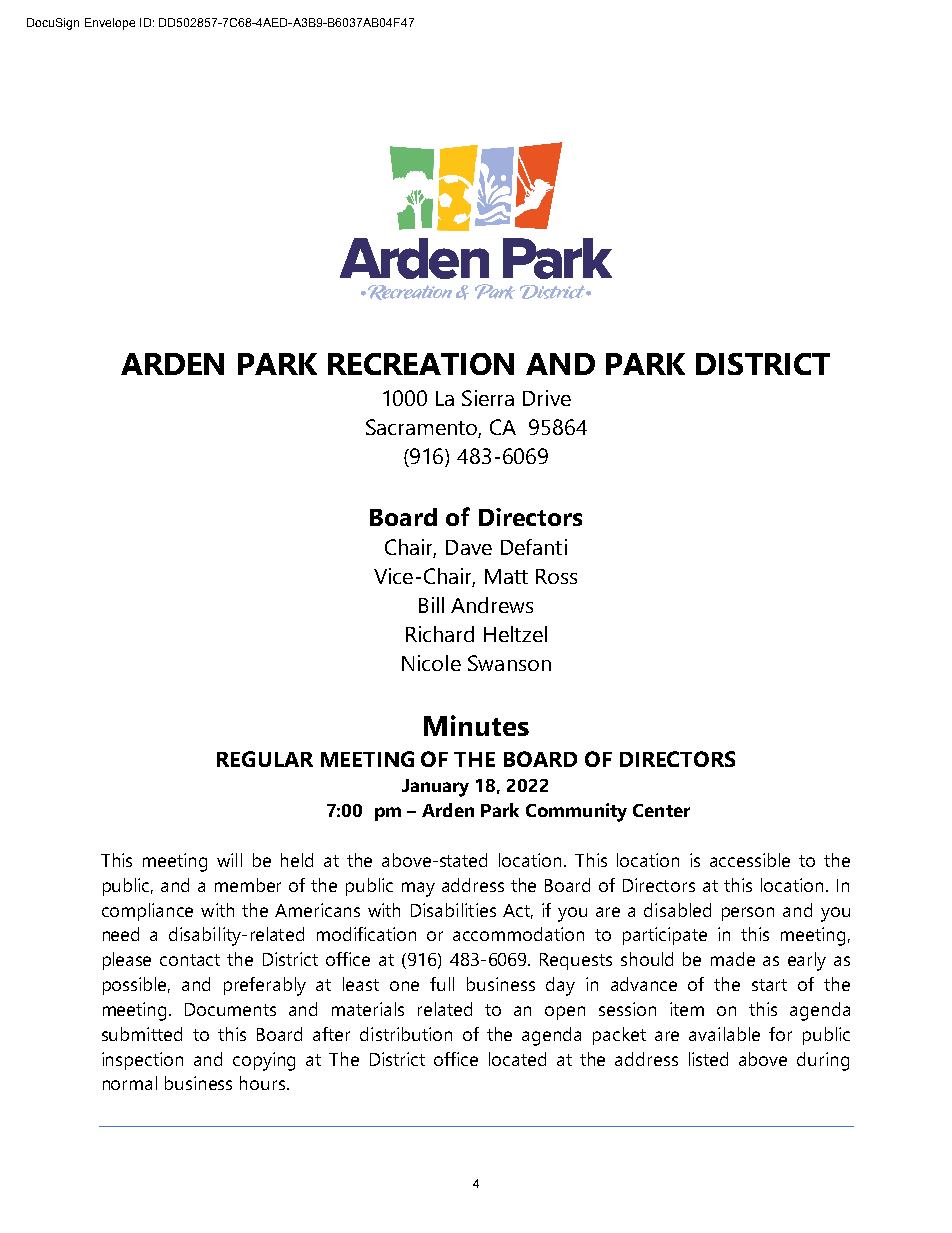 Image resolution: width=952 pixels, height=1233 pixels. What do you see at coordinates (248, 885) in the page?
I see `member` at bounding box center [248, 885].
